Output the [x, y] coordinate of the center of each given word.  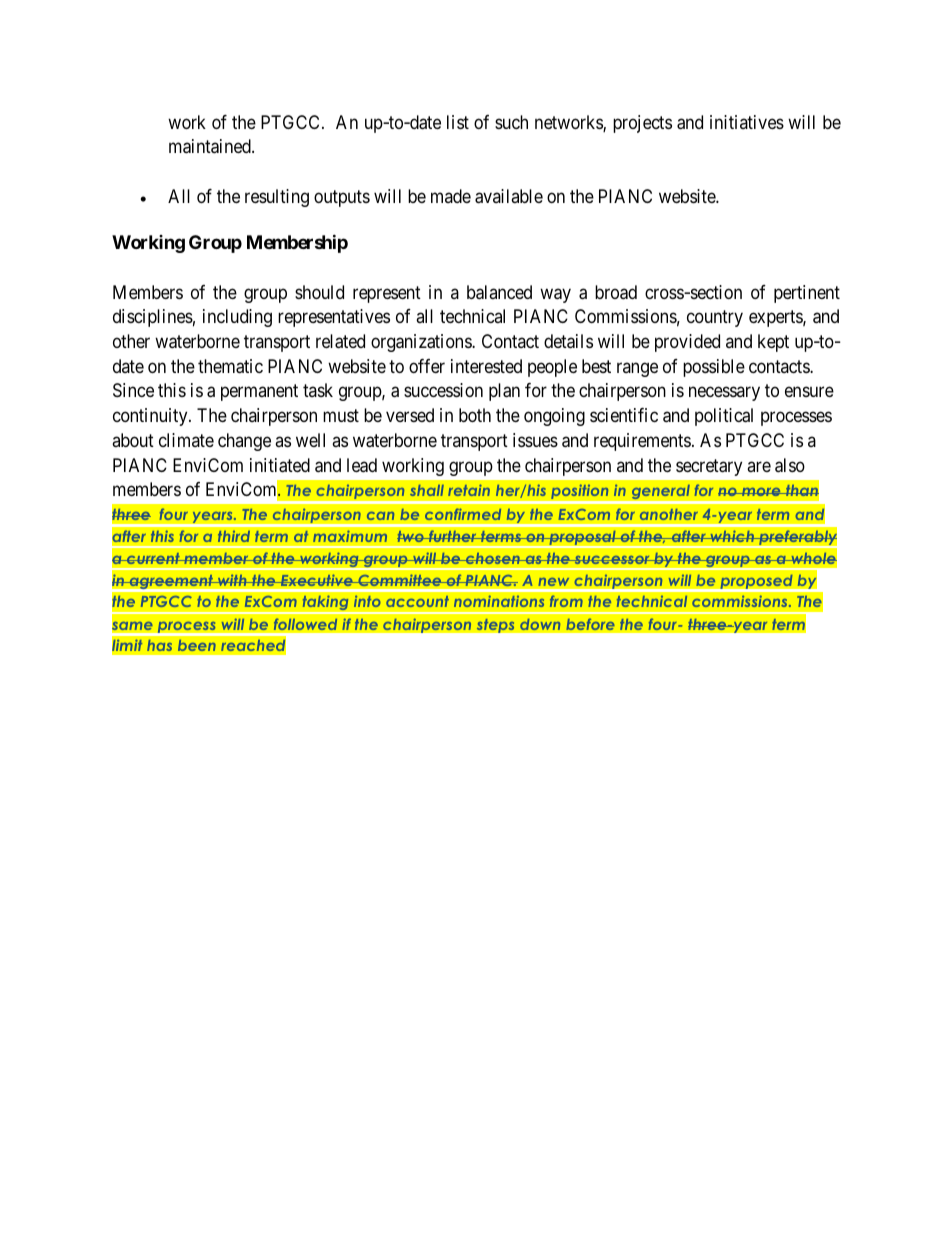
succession [443, 390]
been [196, 645]
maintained [211, 146]
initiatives [747, 122]
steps [495, 625]
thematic [230, 366]
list [458, 122]
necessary [724, 394]
